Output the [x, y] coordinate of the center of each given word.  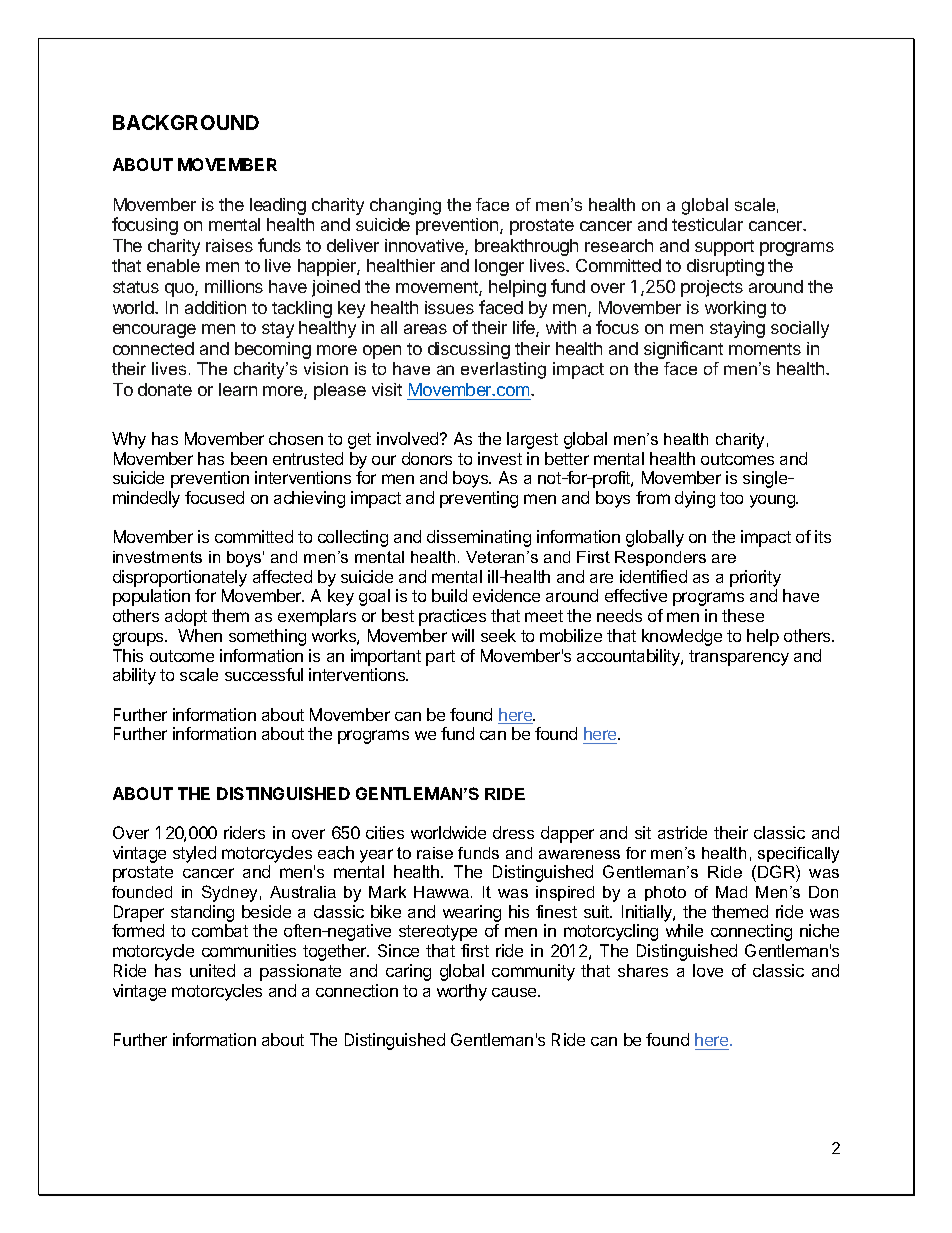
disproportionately [180, 578]
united [212, 970]
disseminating [479, 538]
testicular [707, 224]
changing [405, 206]
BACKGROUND [186, 122]
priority [755, 578]
